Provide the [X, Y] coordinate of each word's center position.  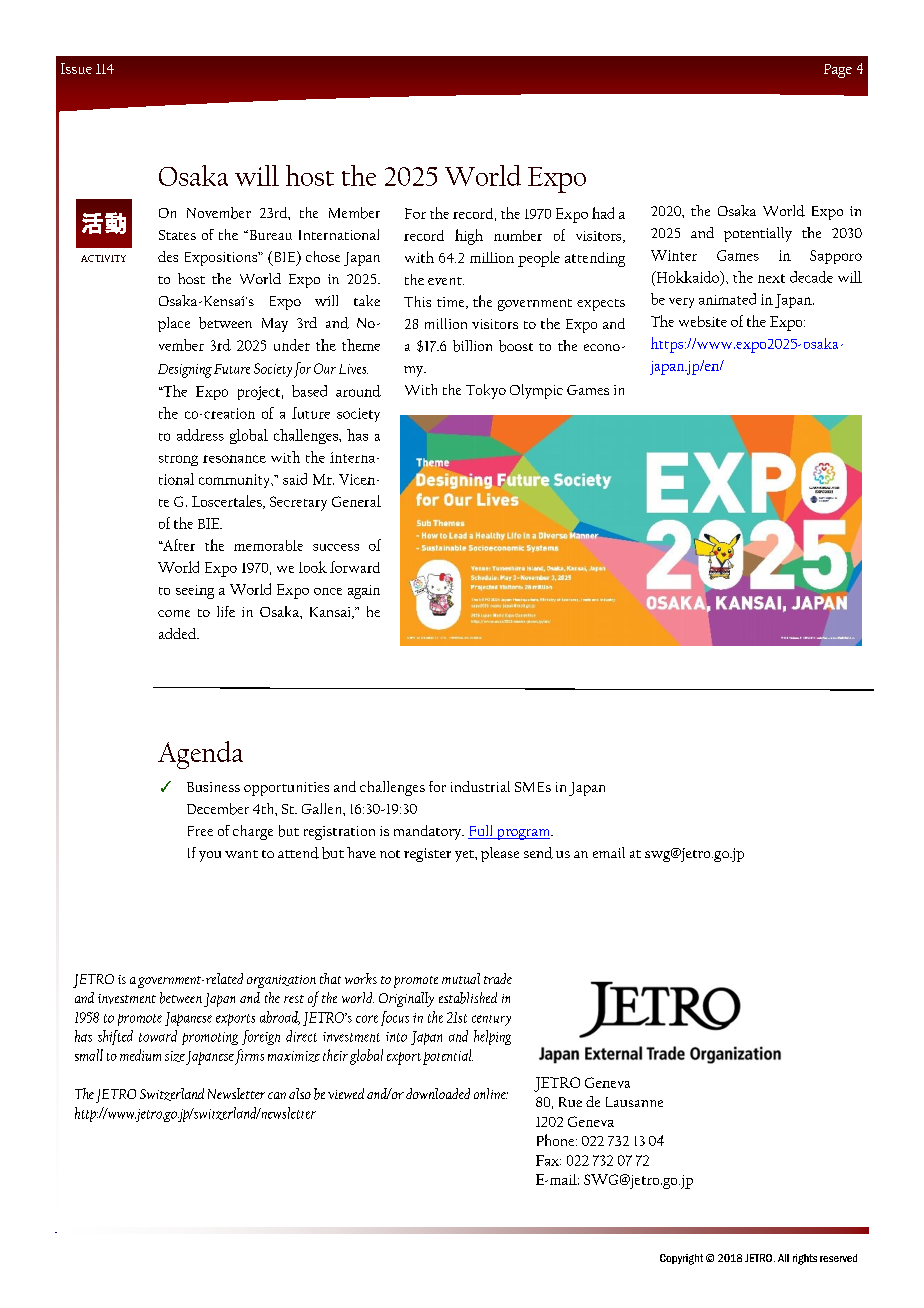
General [356, 501]
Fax [548, 1160]
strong [178, 460]
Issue [76, 68]
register [427, 855]
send [538, 853]
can [277, 1095]
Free [200, 831]
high [469, 237]
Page [838, 71]
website [703, 321]
